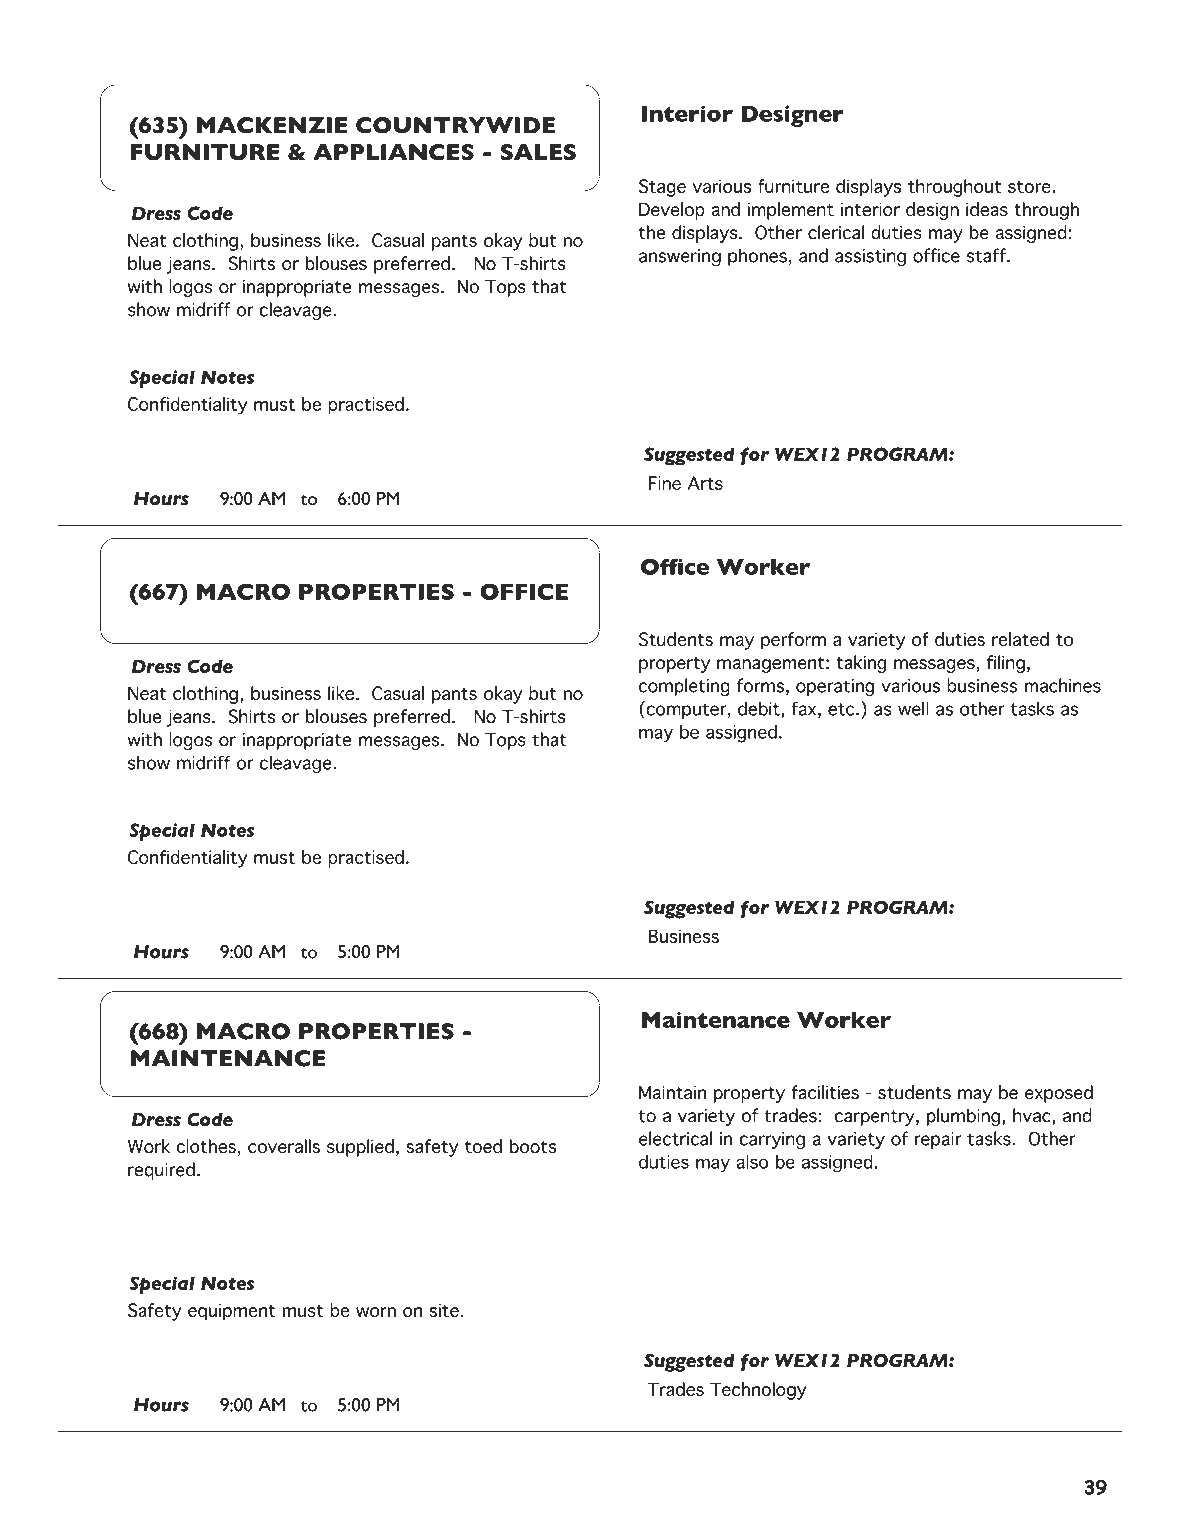 The height and width of the screenshot is (1527, 1180). Describe the element at coordinates (913, 708) in the screenshot. I see `well` at that location.
